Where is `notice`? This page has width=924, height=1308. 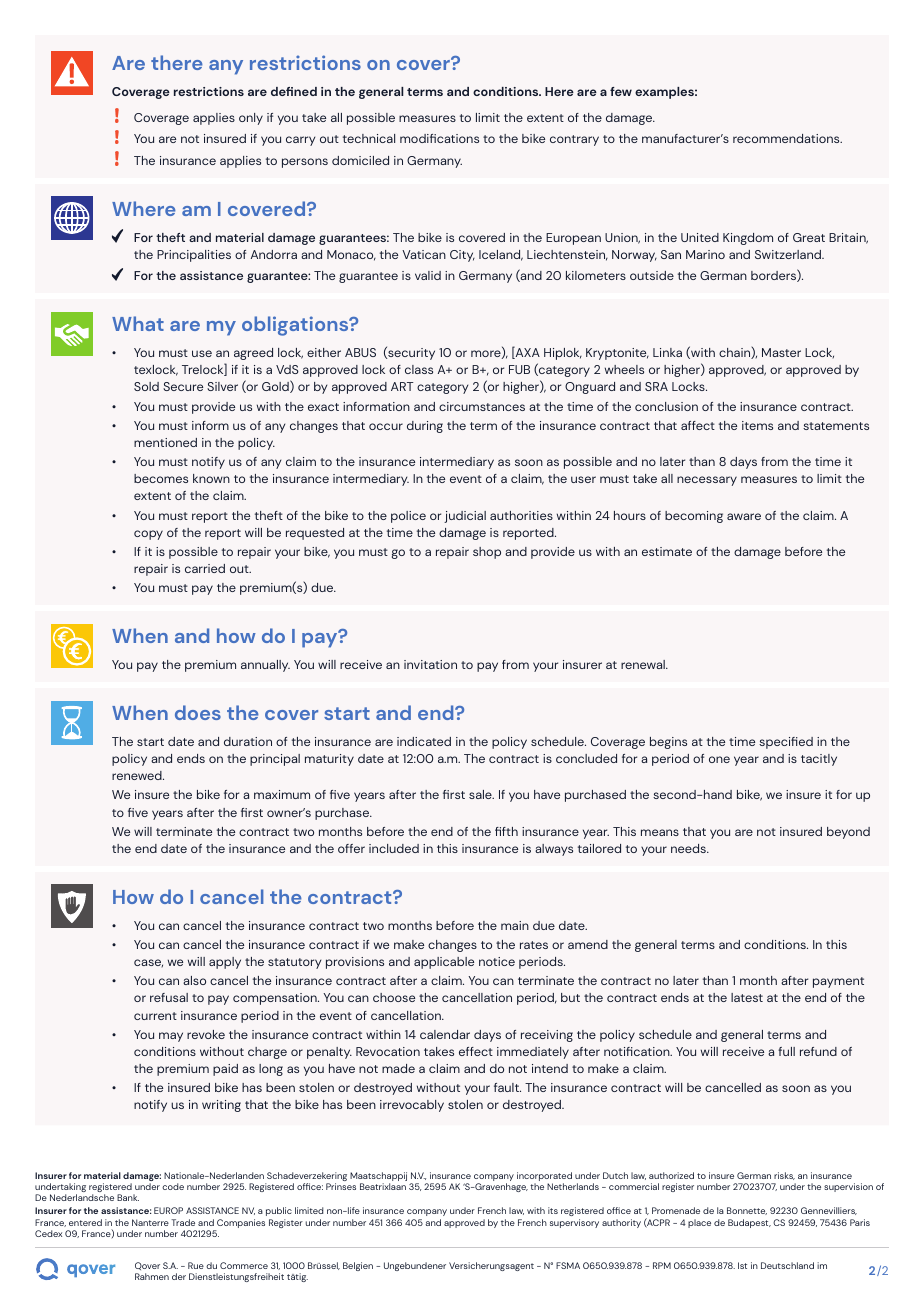
notice is located at coordinates (497, 961).
